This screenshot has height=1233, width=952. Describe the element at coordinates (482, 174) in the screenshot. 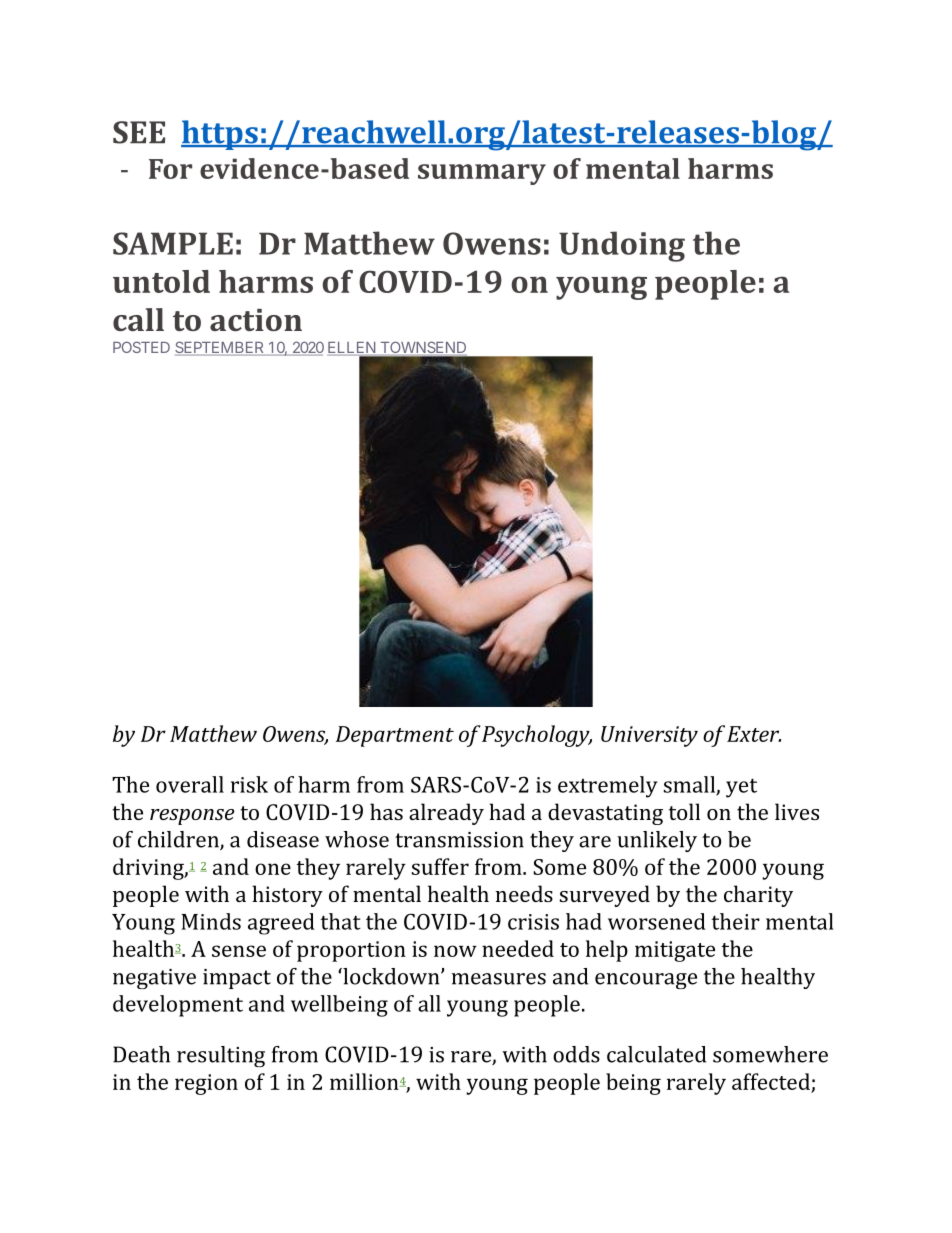

I see `summary` at that location.
